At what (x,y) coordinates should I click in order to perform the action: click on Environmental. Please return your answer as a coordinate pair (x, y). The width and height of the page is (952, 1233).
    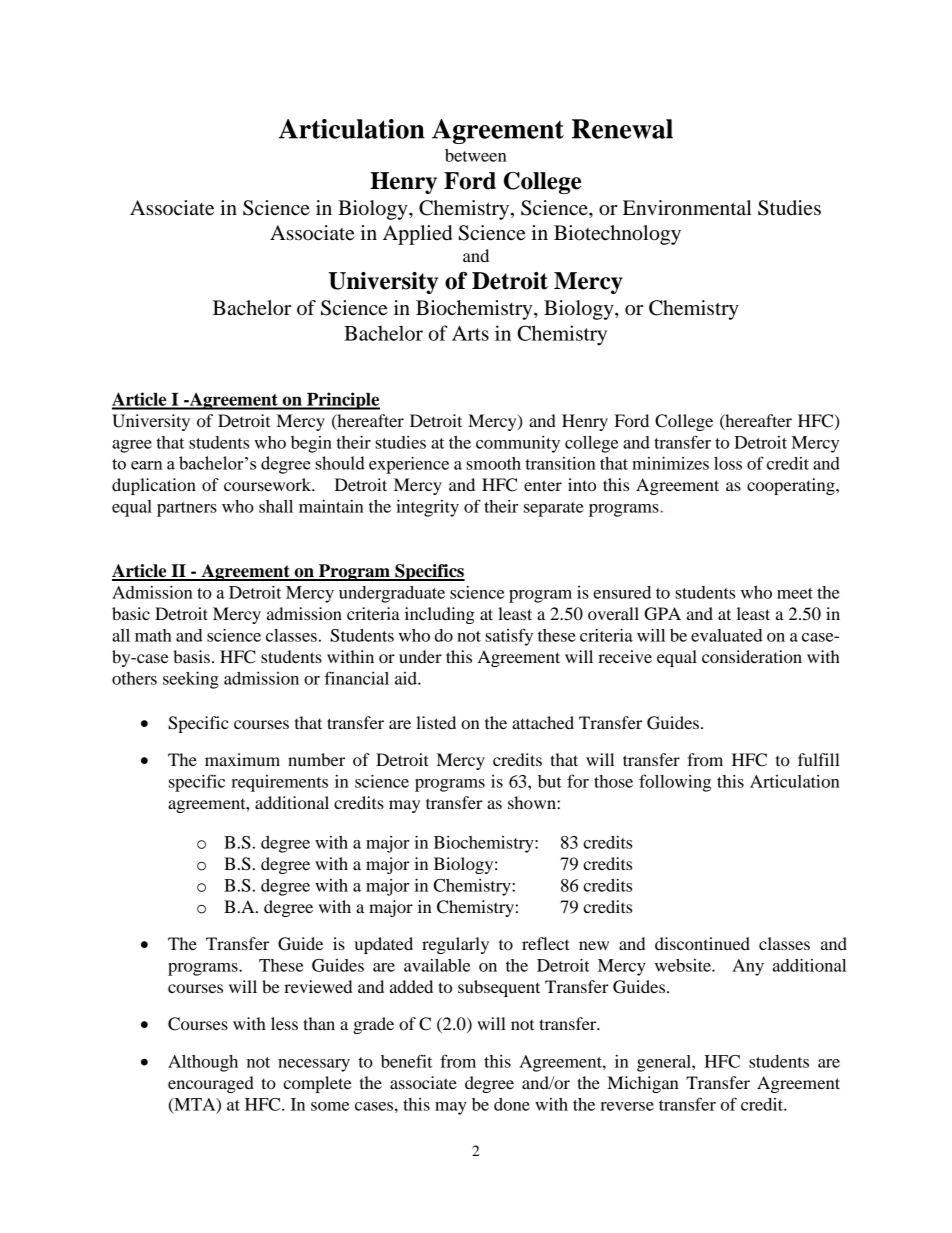
    Looking at the image, I should click on (687, 208).
